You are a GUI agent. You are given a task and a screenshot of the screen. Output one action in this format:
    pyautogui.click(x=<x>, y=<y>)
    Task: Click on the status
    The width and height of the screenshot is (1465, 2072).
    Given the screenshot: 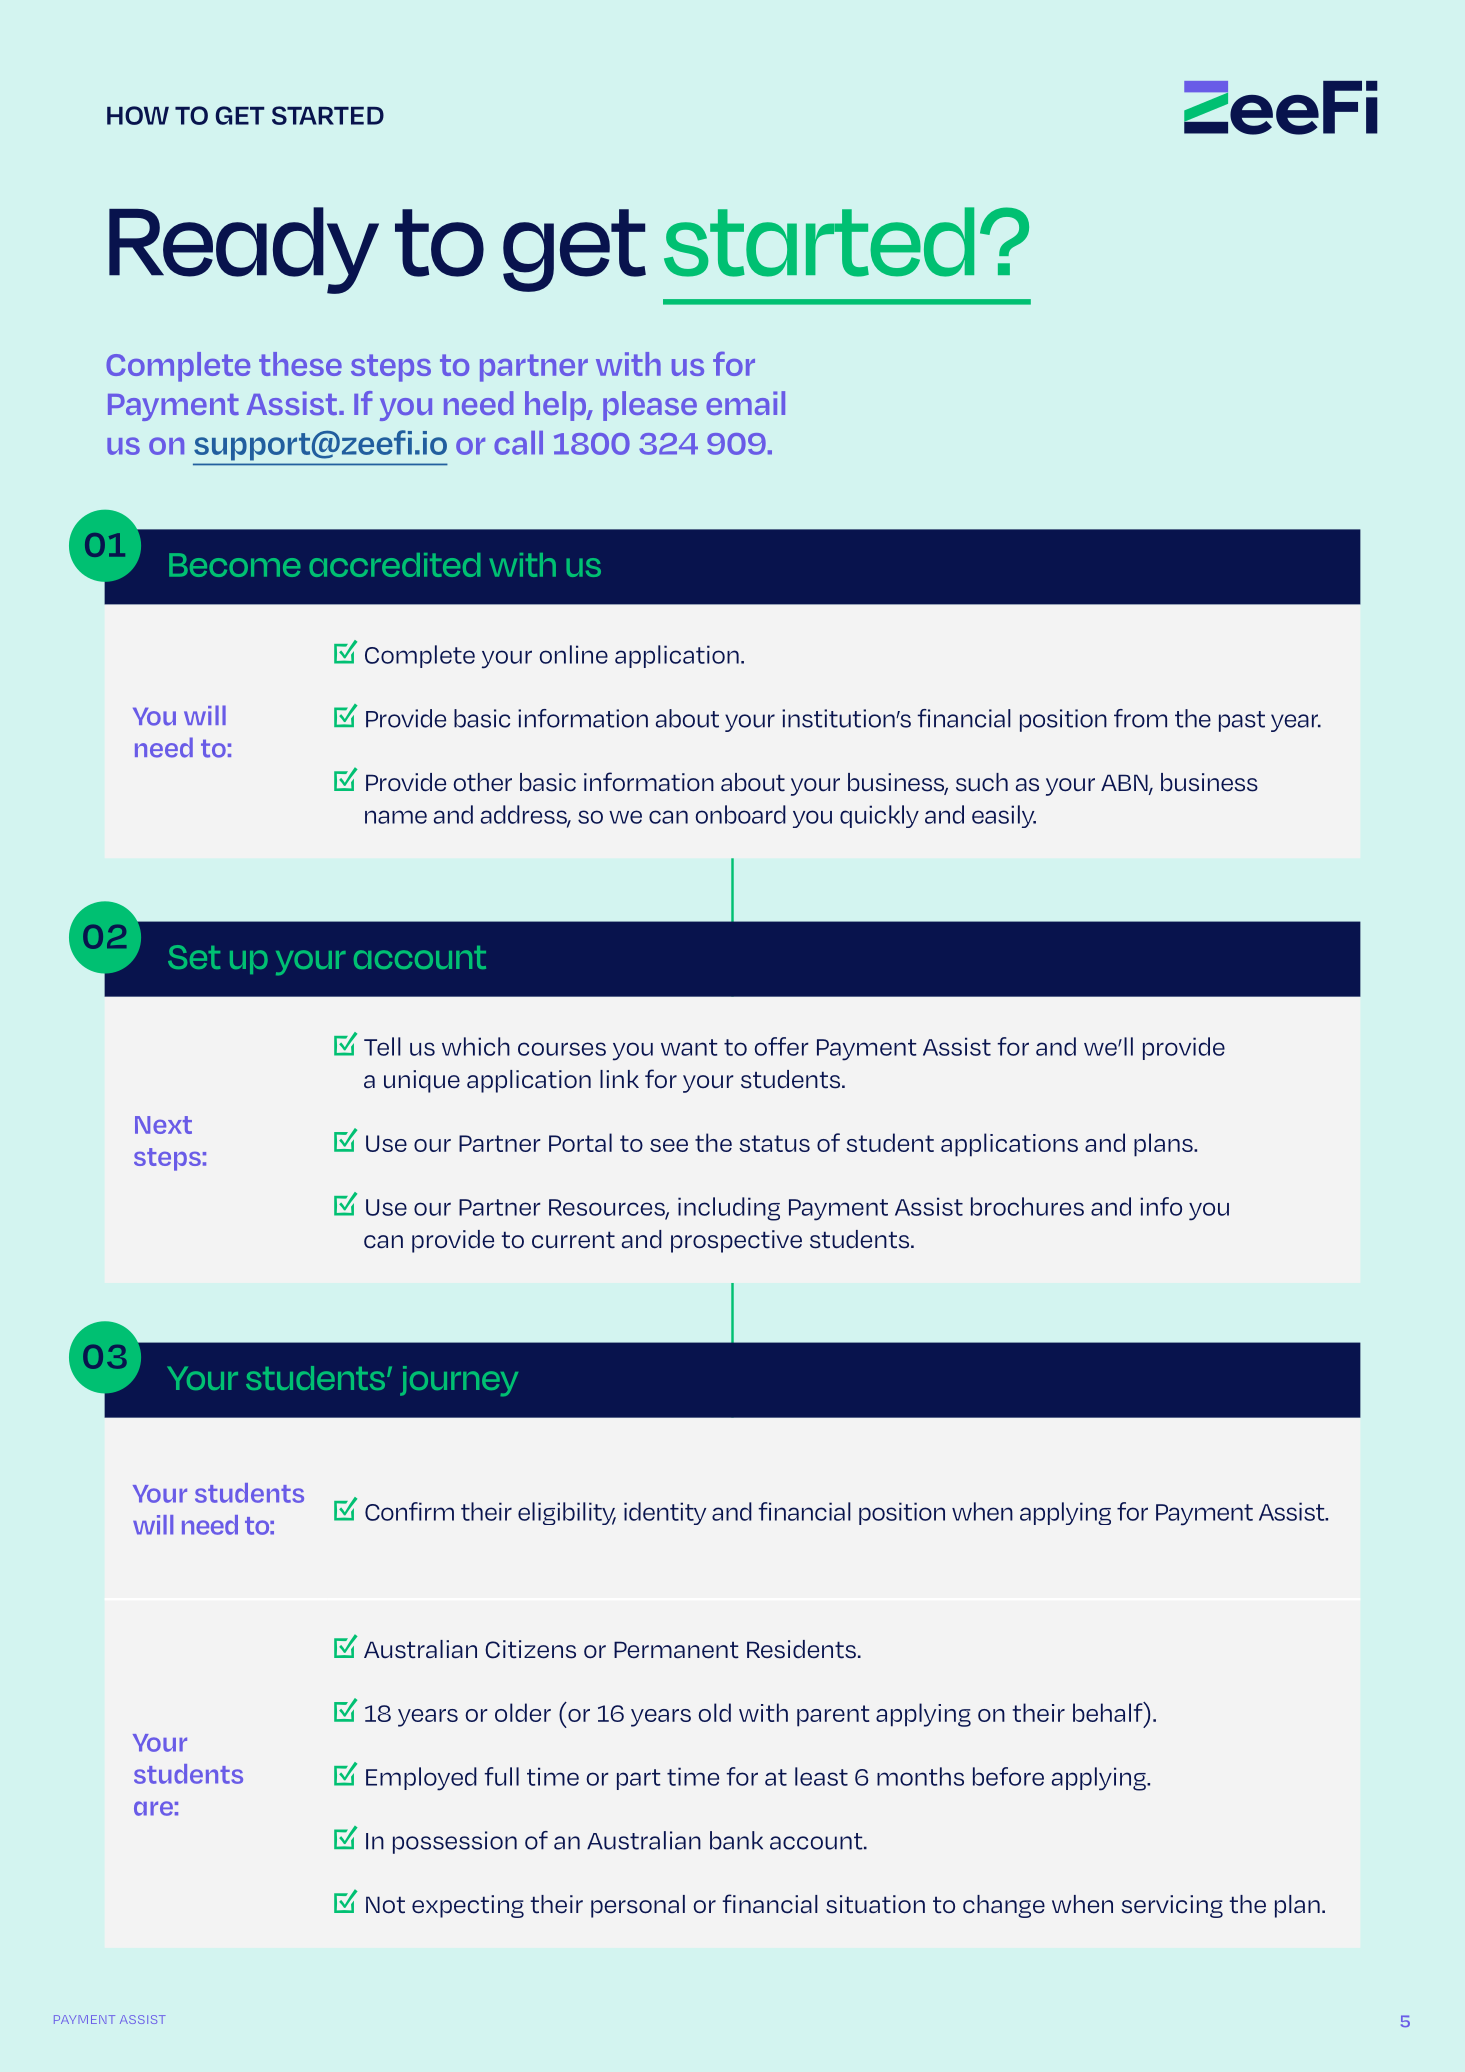 What is the action you would take?
    pyautogui.click(x=774, y=1143)
